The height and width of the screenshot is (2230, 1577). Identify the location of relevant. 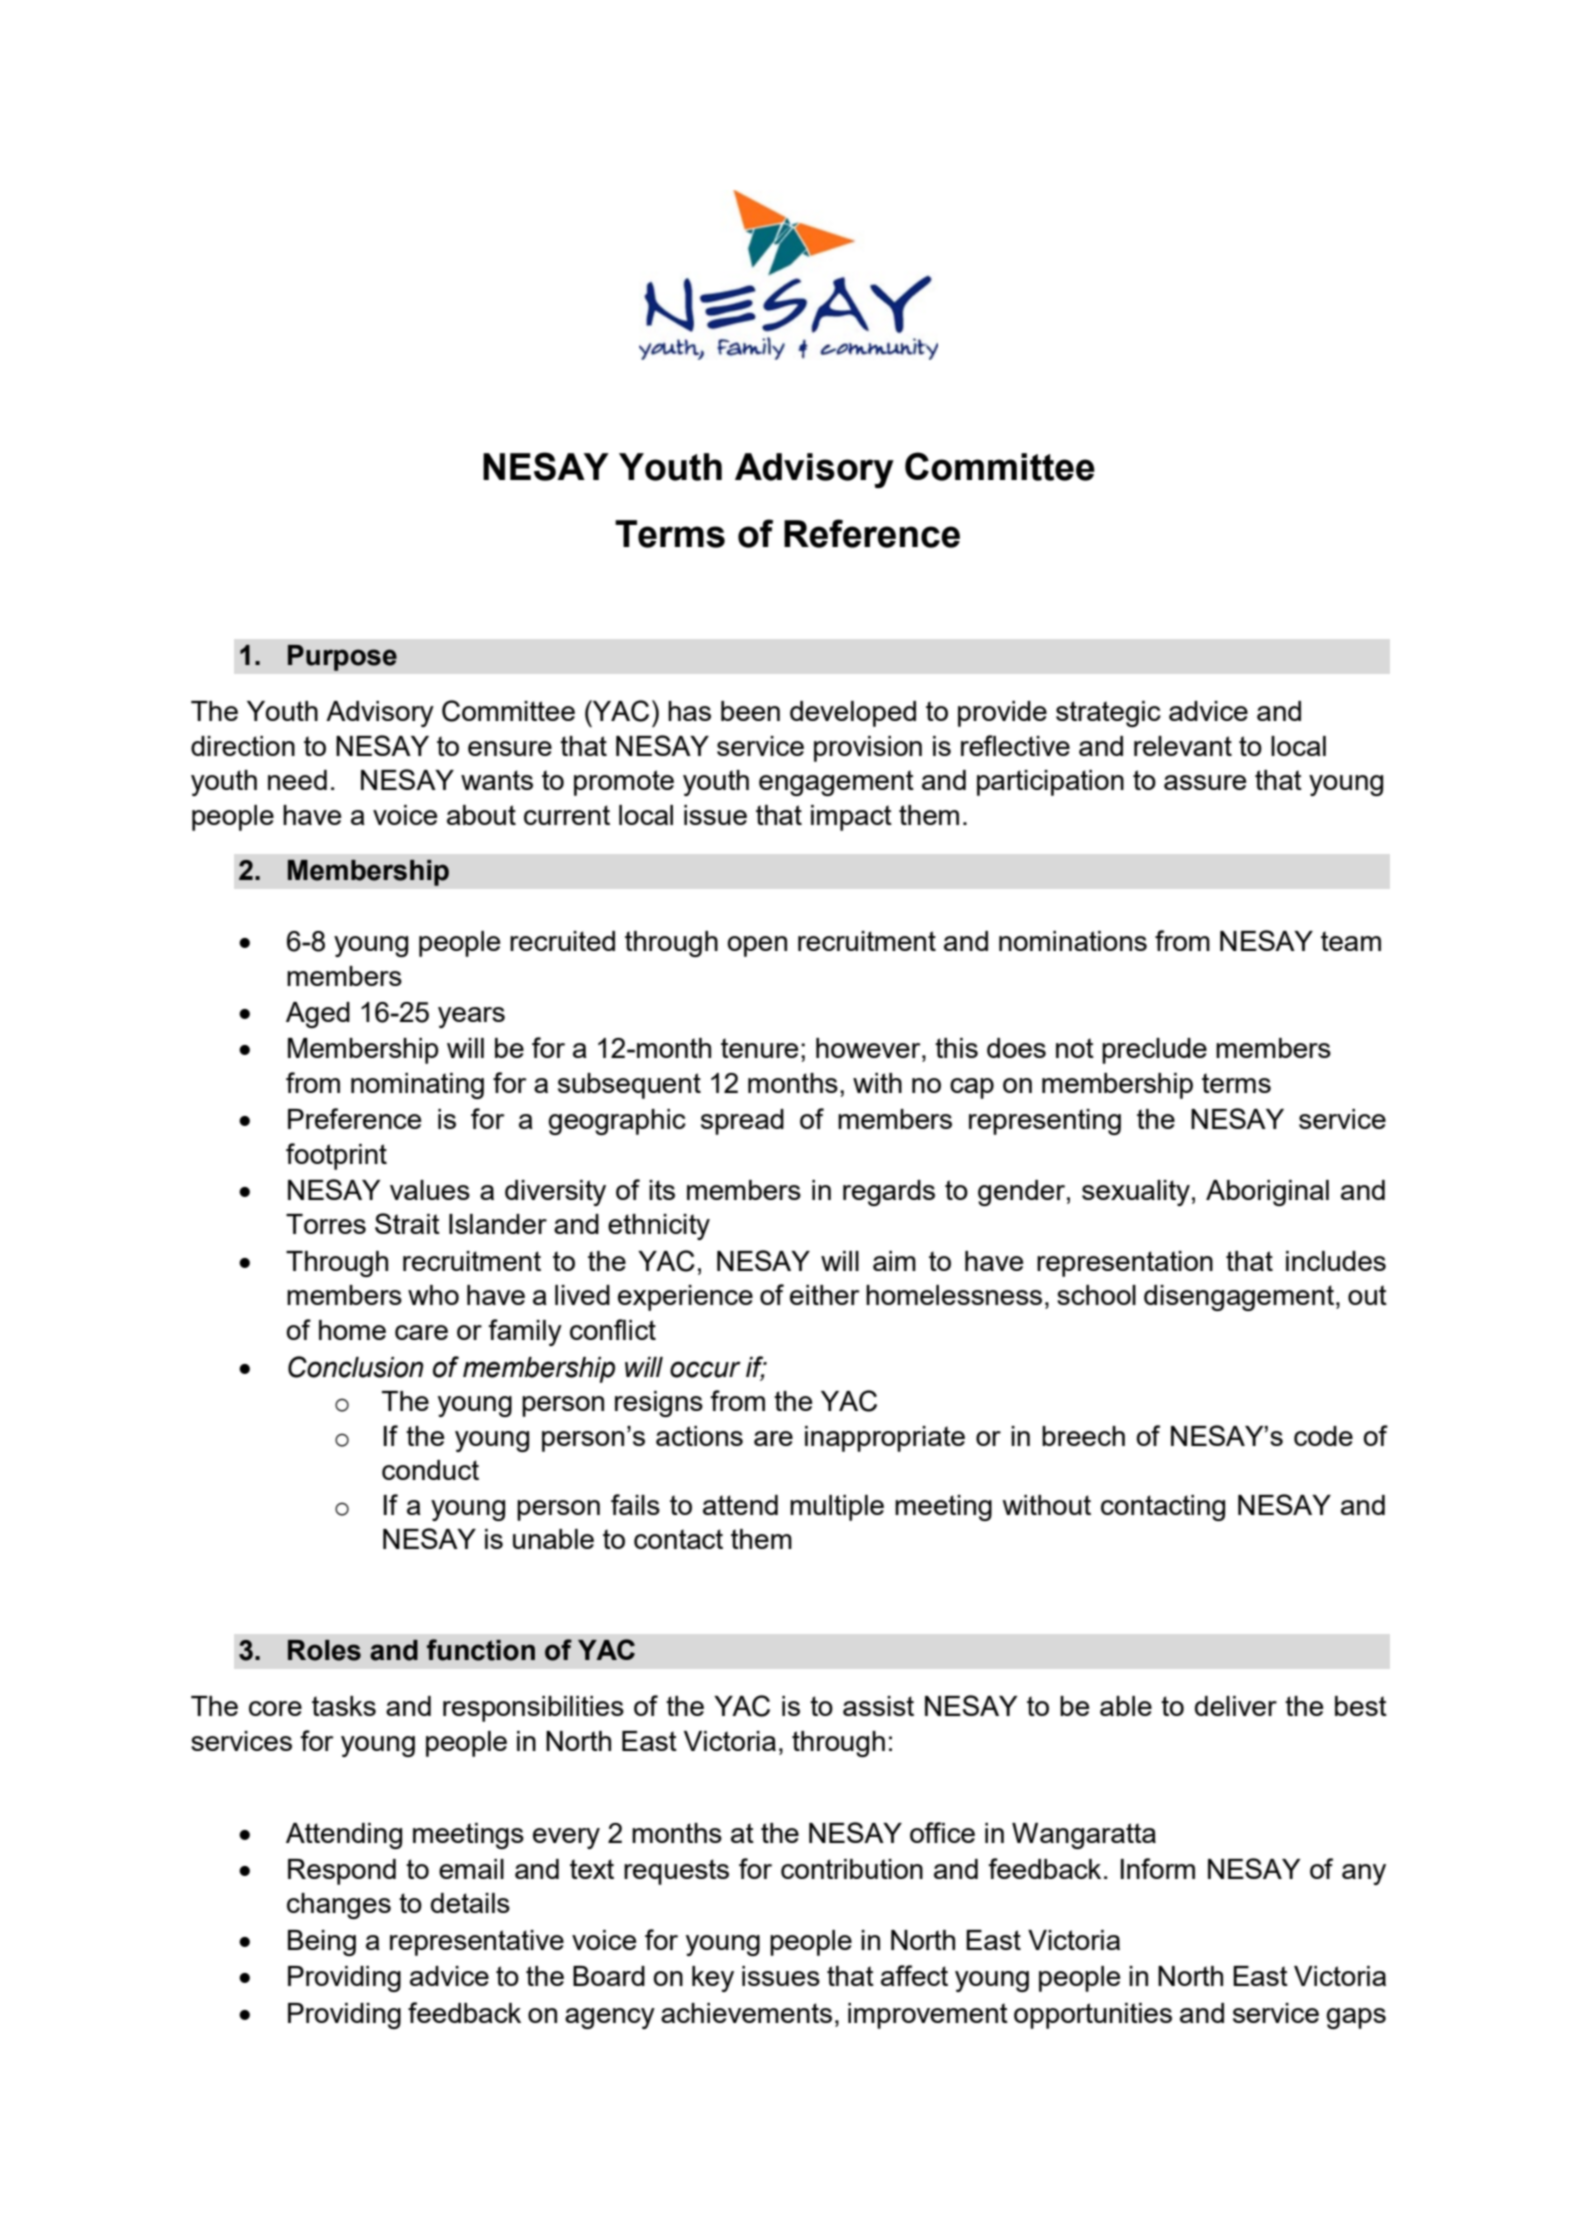
(1183, 746).
